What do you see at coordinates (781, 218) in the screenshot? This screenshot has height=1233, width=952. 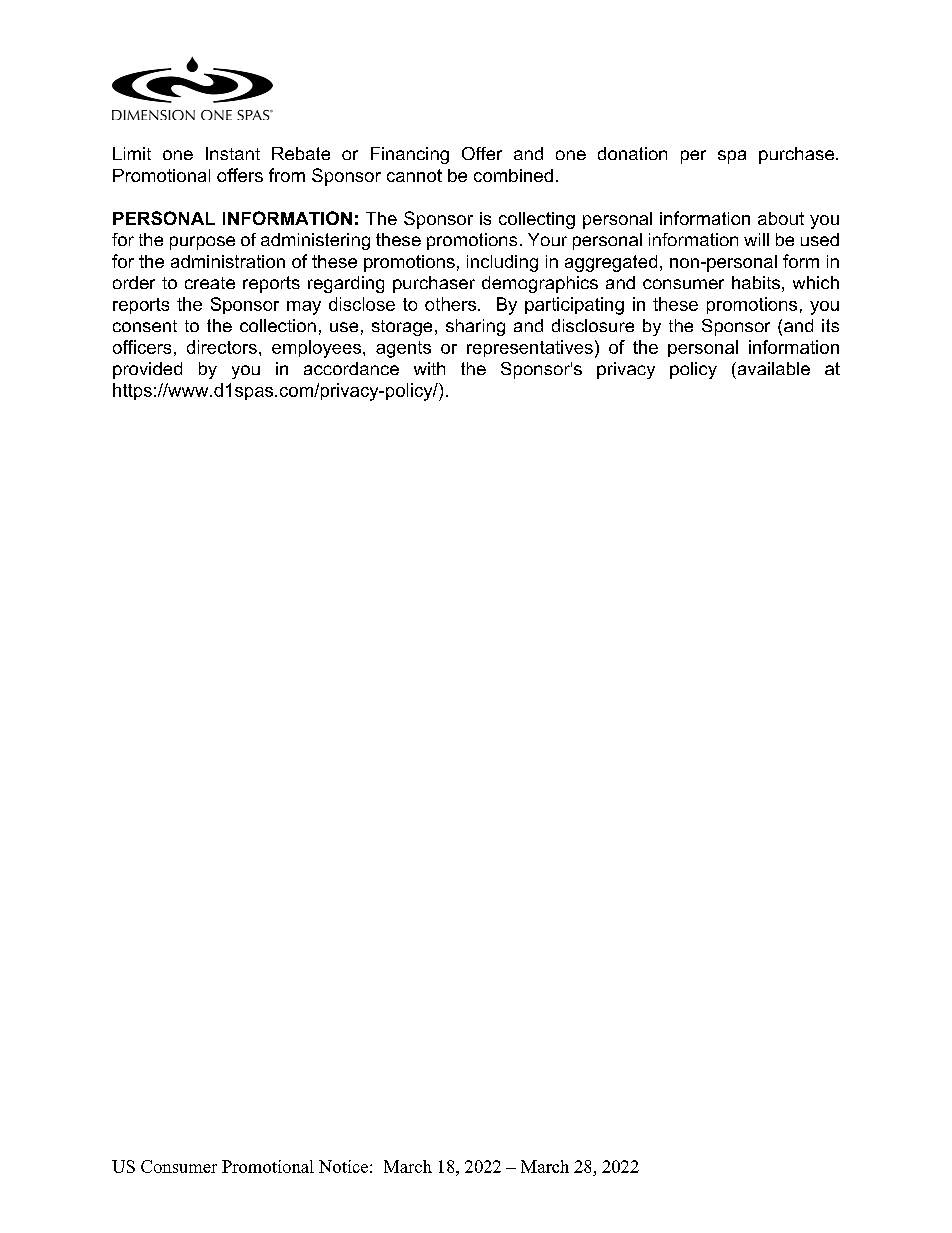 I see `about` at bounding box center [781, 218].
